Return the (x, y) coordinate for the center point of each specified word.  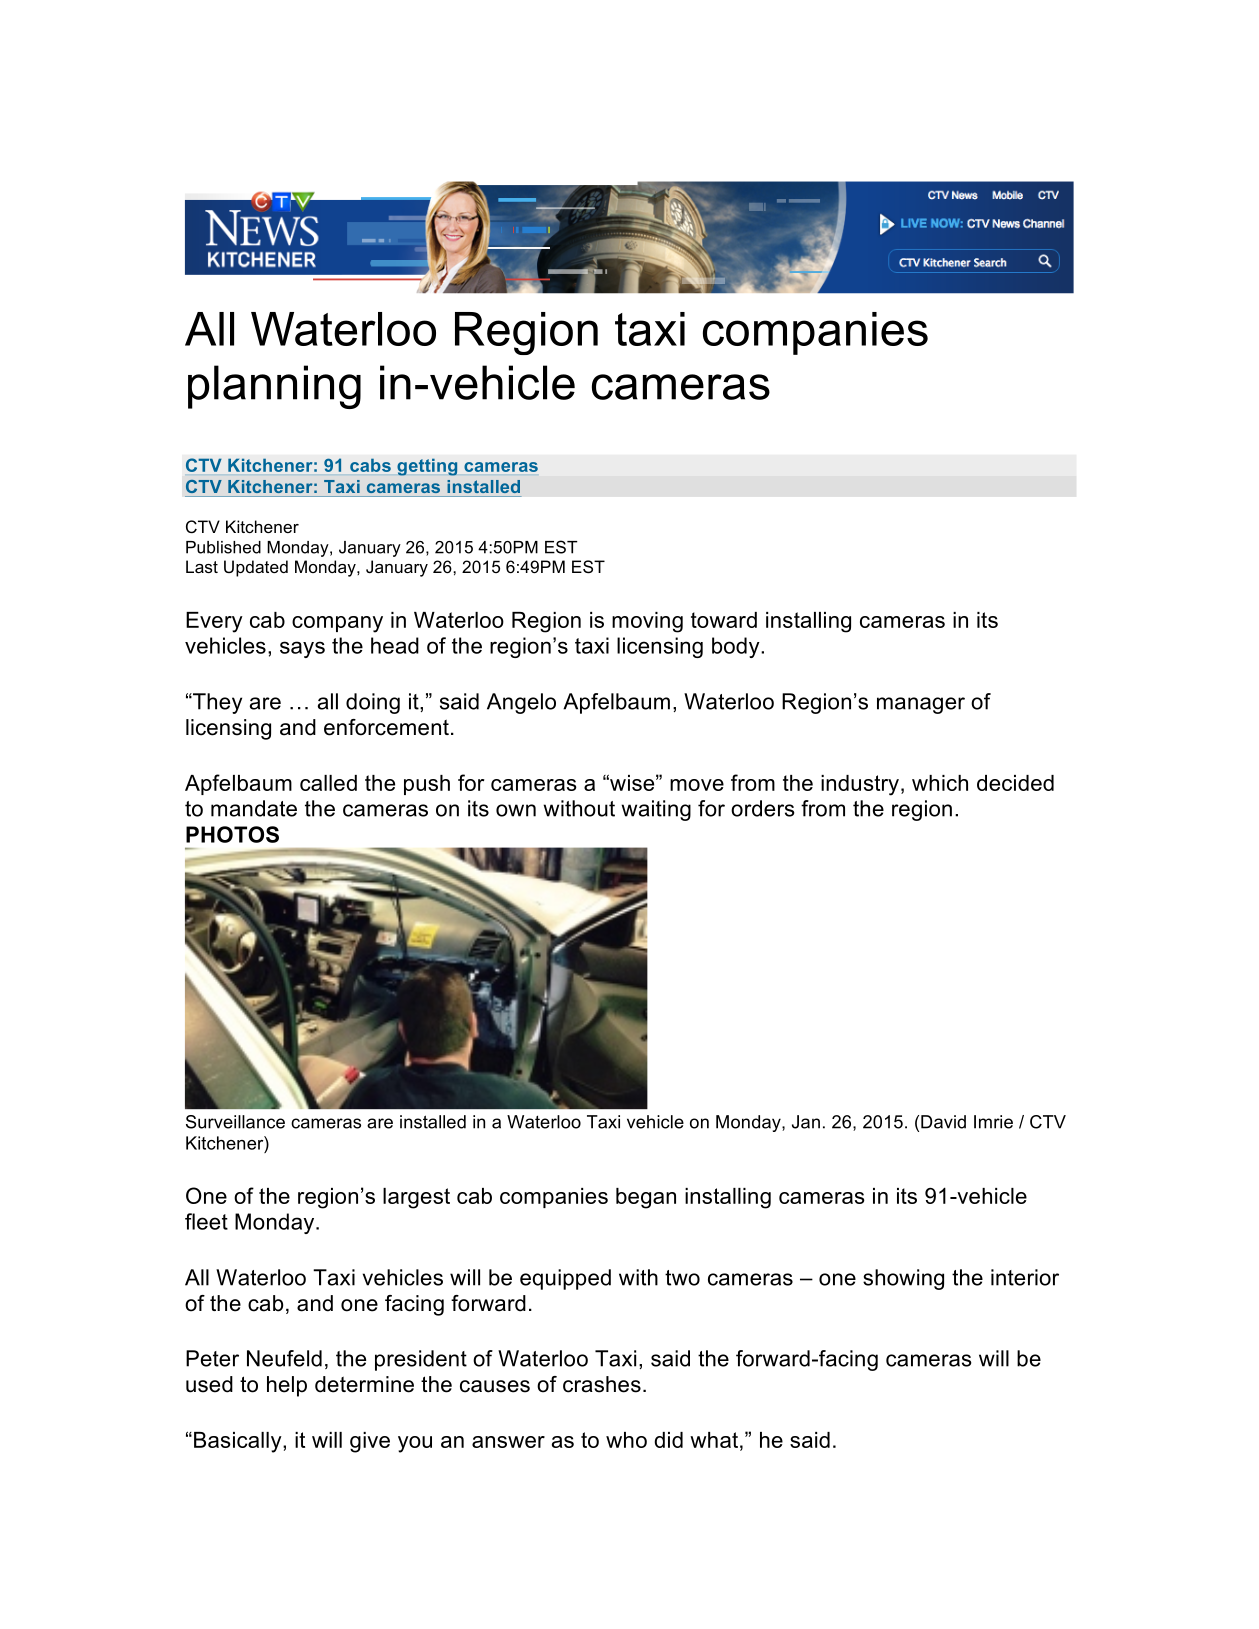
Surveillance (235, 1122)
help (287, 1386)
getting (427, 467)
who (626, 1440)
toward (724, 620)
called (328, 783)
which (940, 783)
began (646, 1198)
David (943, 1122)
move (697, 785)
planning (274, 387)
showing (903, 1279)
